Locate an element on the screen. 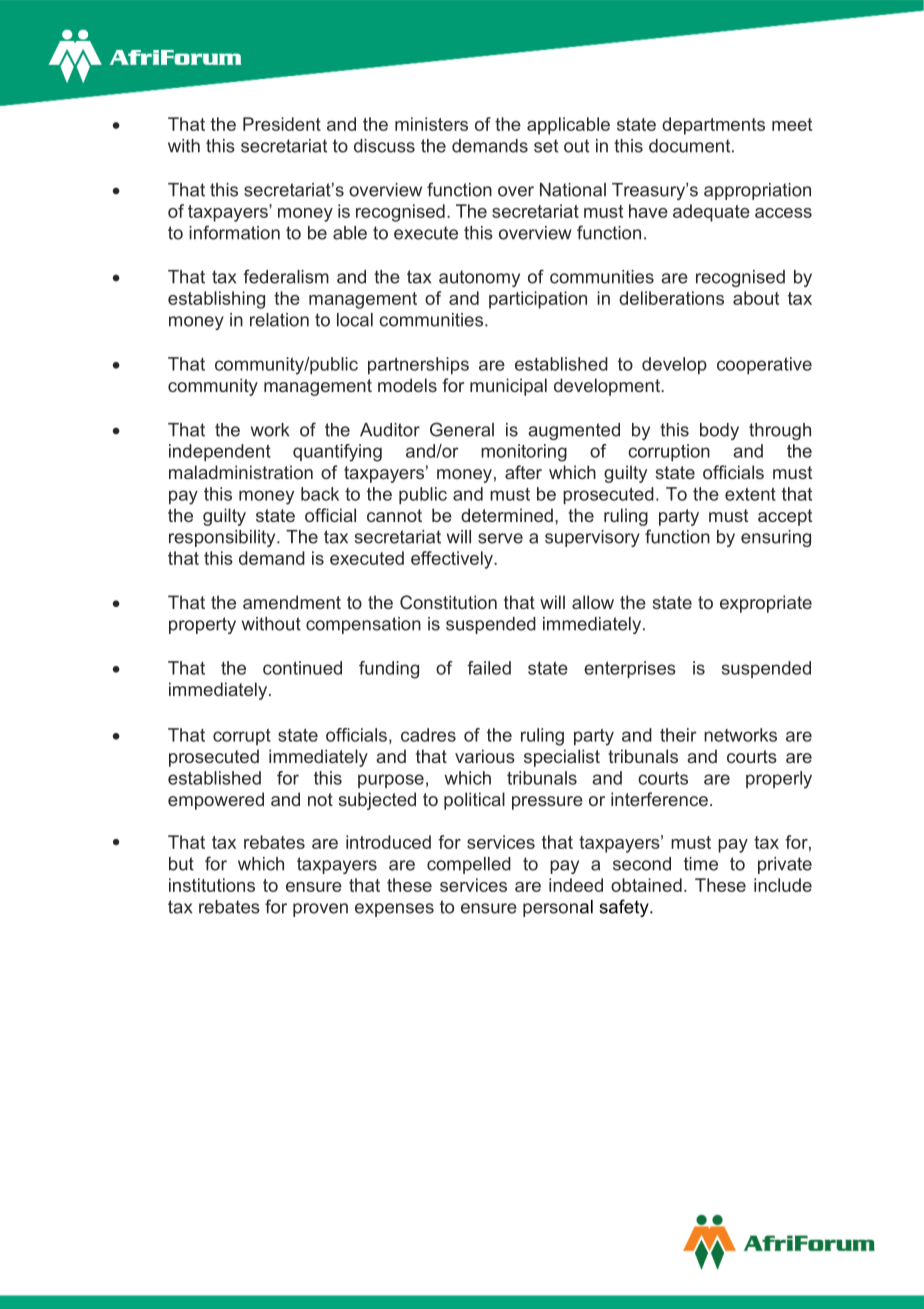  municipal is located at coordinates (508, 387).
